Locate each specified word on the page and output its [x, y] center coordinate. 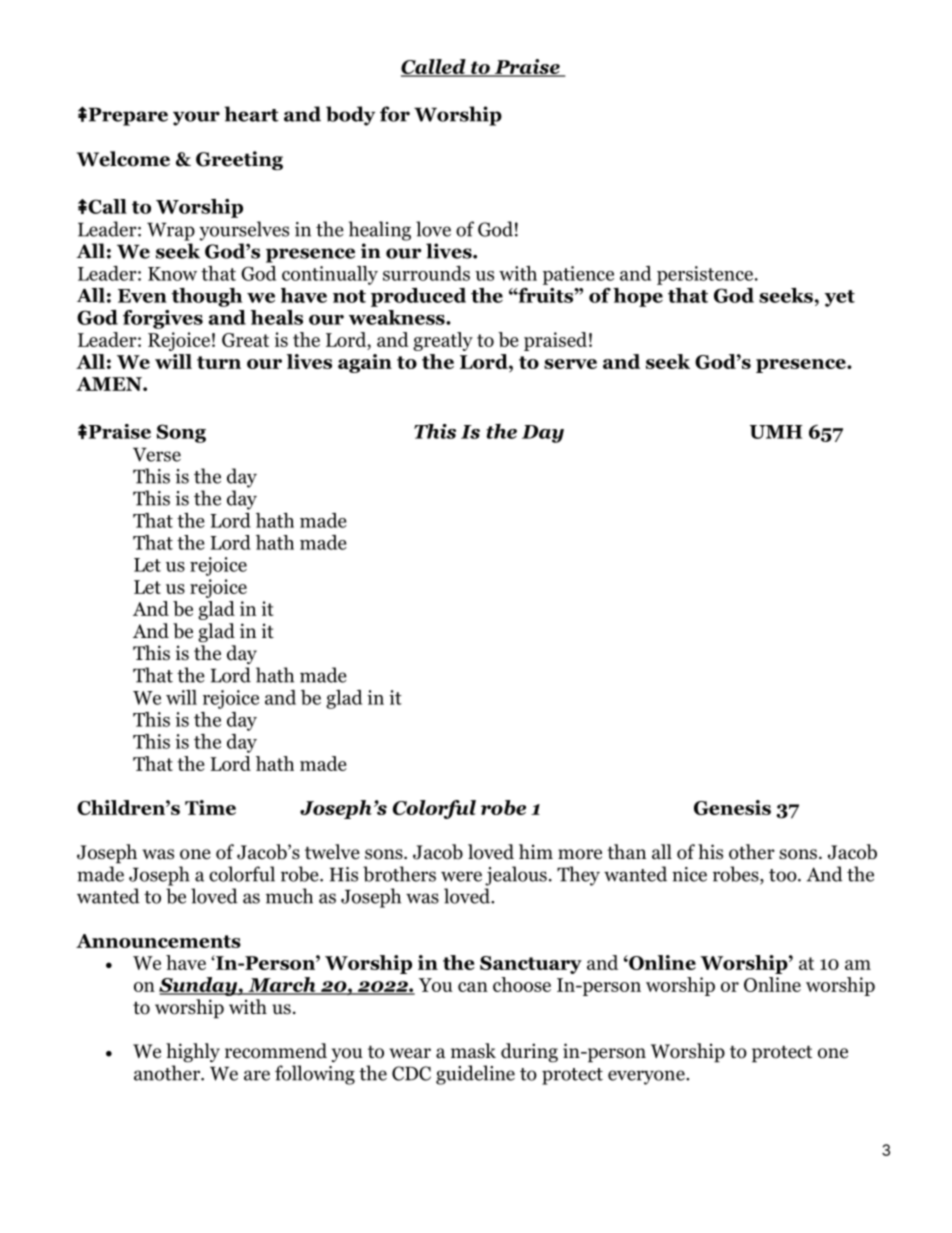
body [350, 116]
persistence [706, 275]
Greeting [239, 160]
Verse [157, 454]
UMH [776, 432]
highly [193, 1052]
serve [570, 364]
